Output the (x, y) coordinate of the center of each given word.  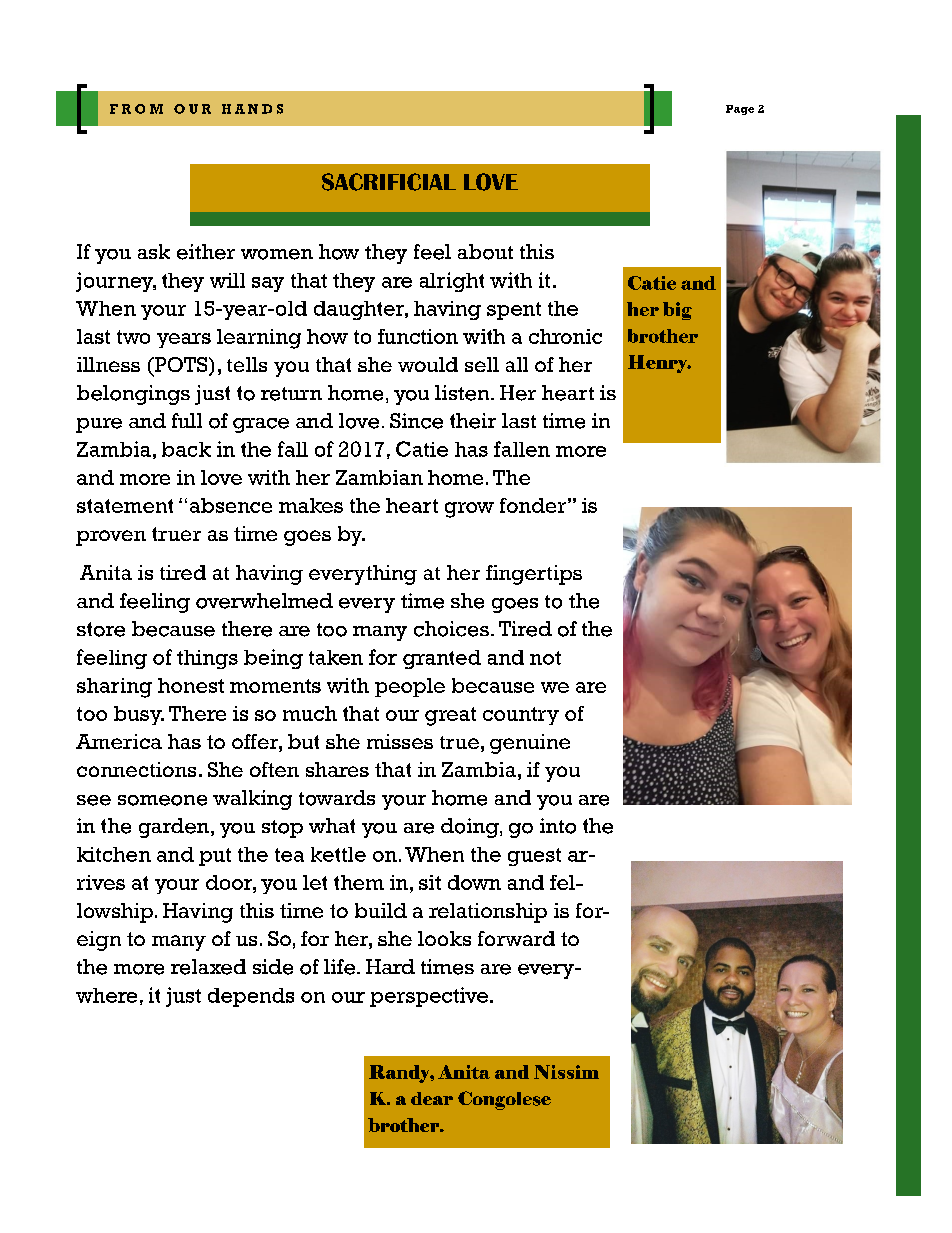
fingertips (534, 575)
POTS (181, 366)
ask (154, 251)
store (101, 629)
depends (251, 997)
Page (740, 110)
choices (451, 629)
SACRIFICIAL (389, 182)
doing (471, 828)
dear (432, 1098)
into (558, 826)
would (428, 364)
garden (175, 828)
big (677, 311)
